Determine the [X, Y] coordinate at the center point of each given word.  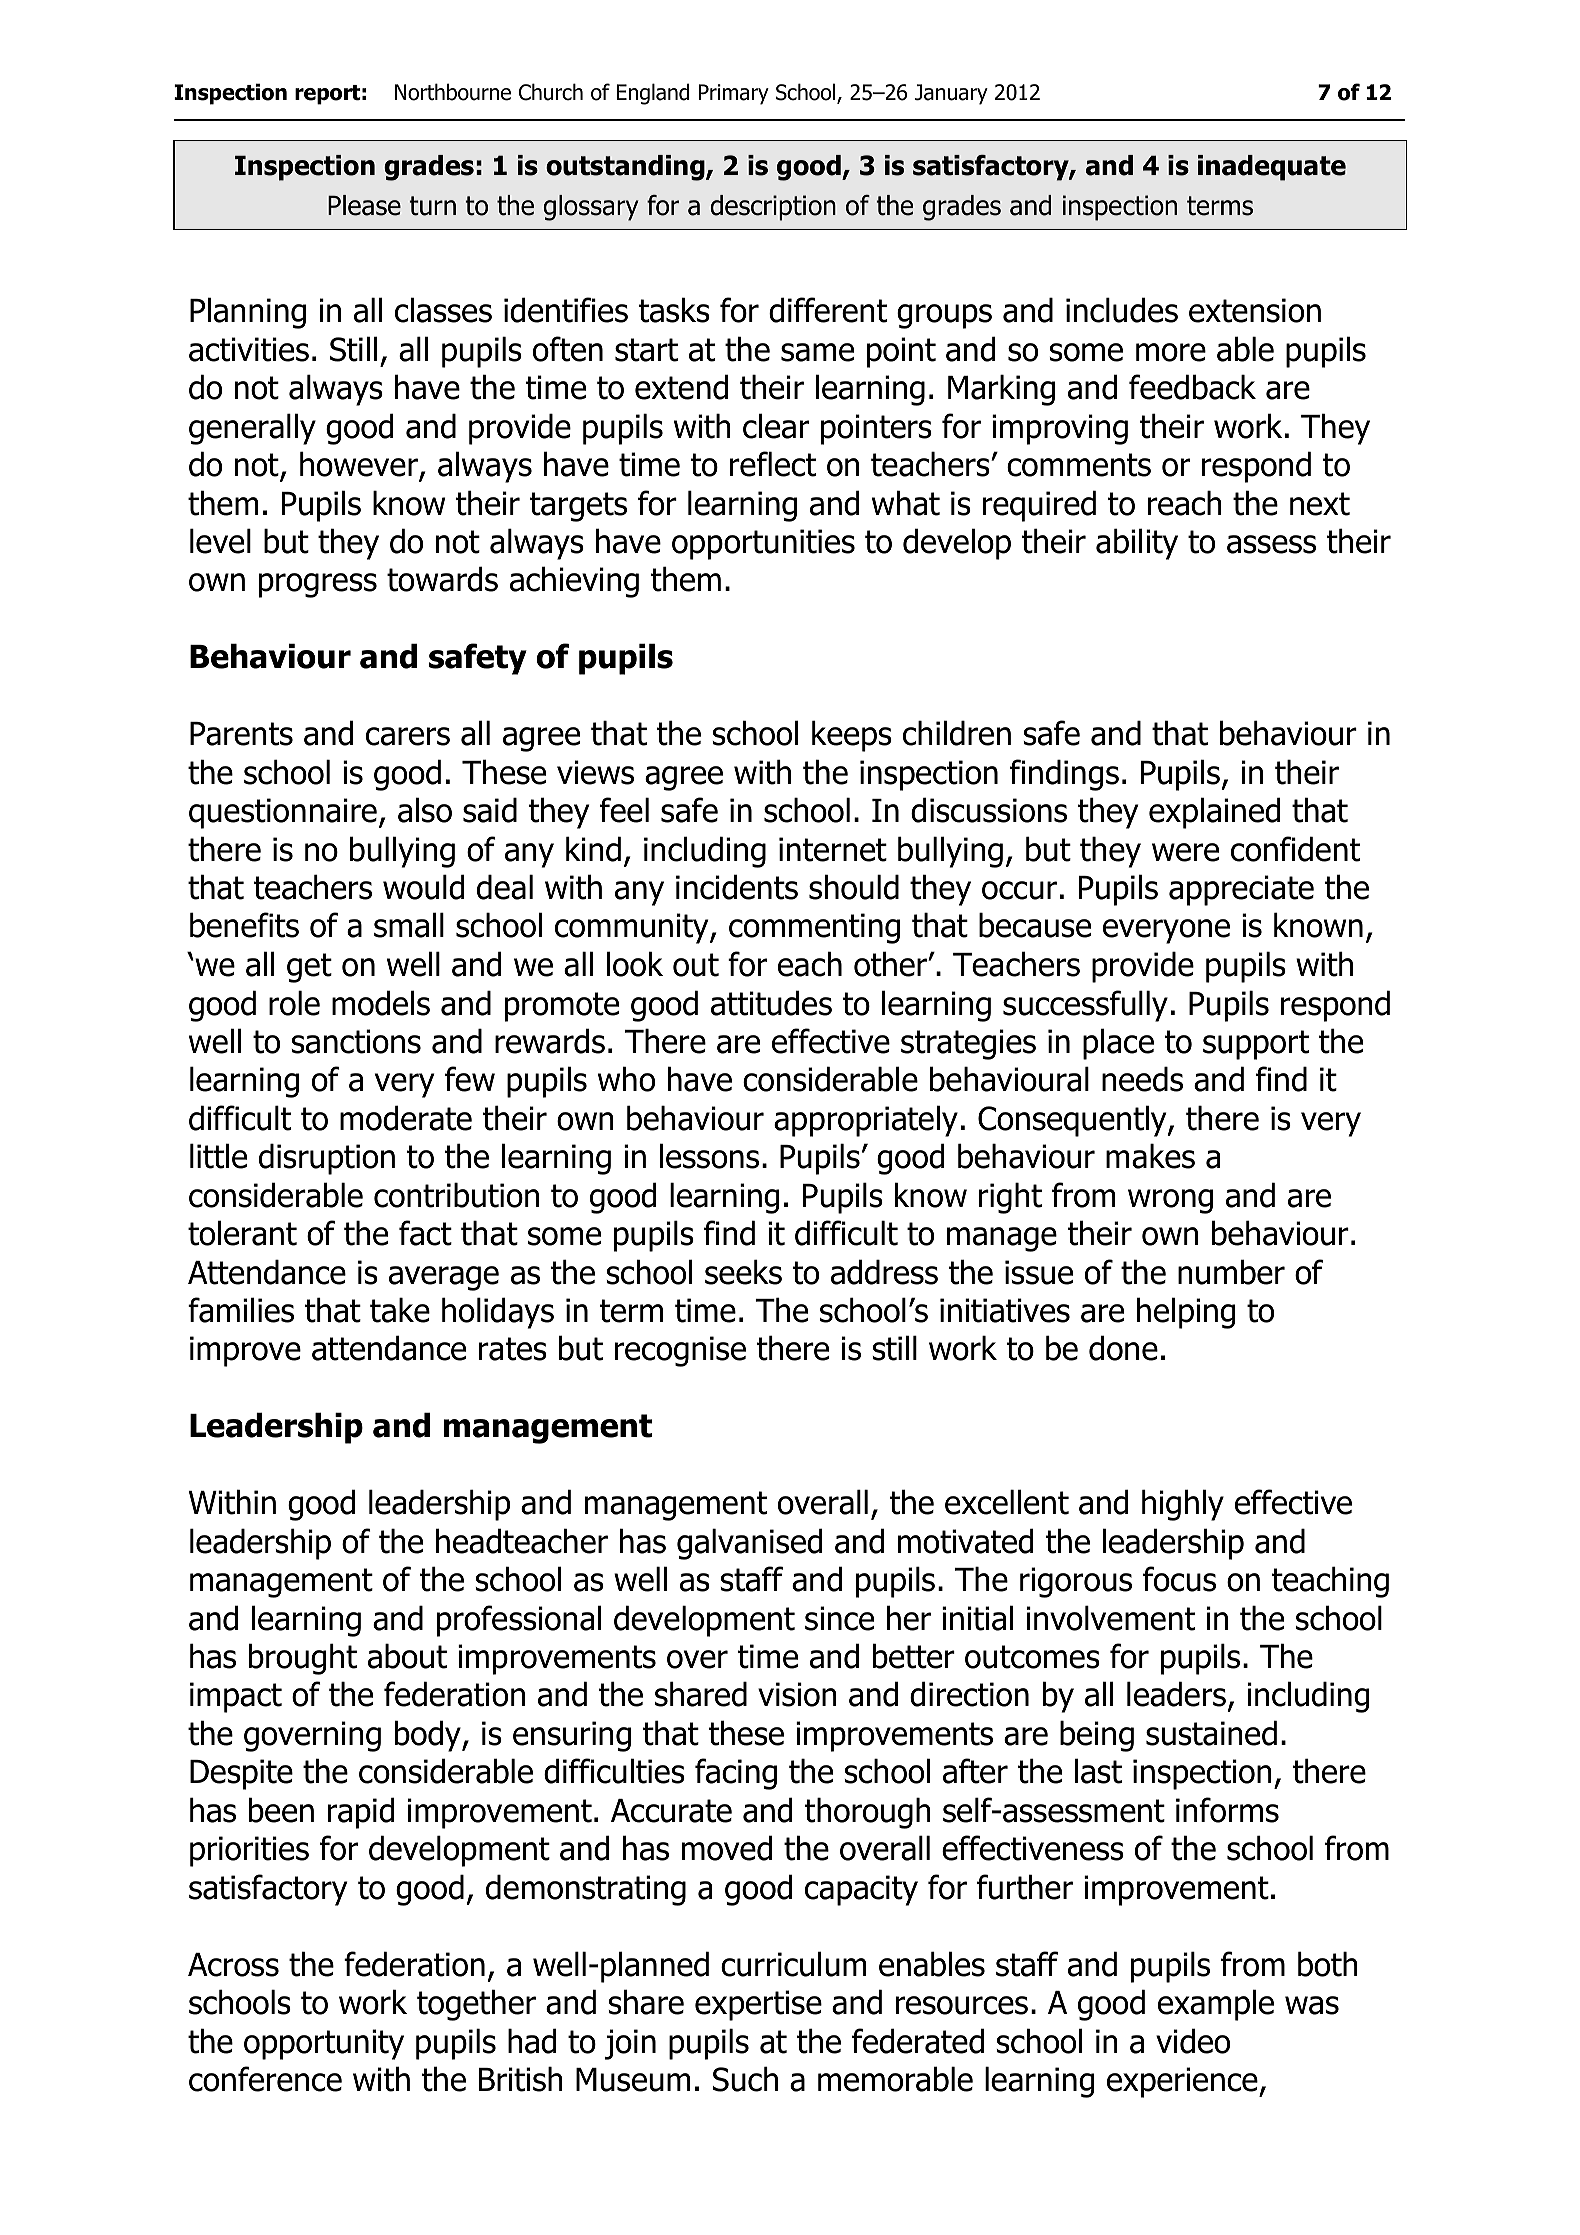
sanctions [356, 1041]
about [407, 1656]
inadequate [1272, 168]
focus [1179, 1579]
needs [1142, 1079]
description [773, 208]
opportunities [763, 544]
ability [1137, 544]
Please [364, 205]
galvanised [749, 1544]
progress [318, 585]
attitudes [771, 1003]
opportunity [324, 2044]
